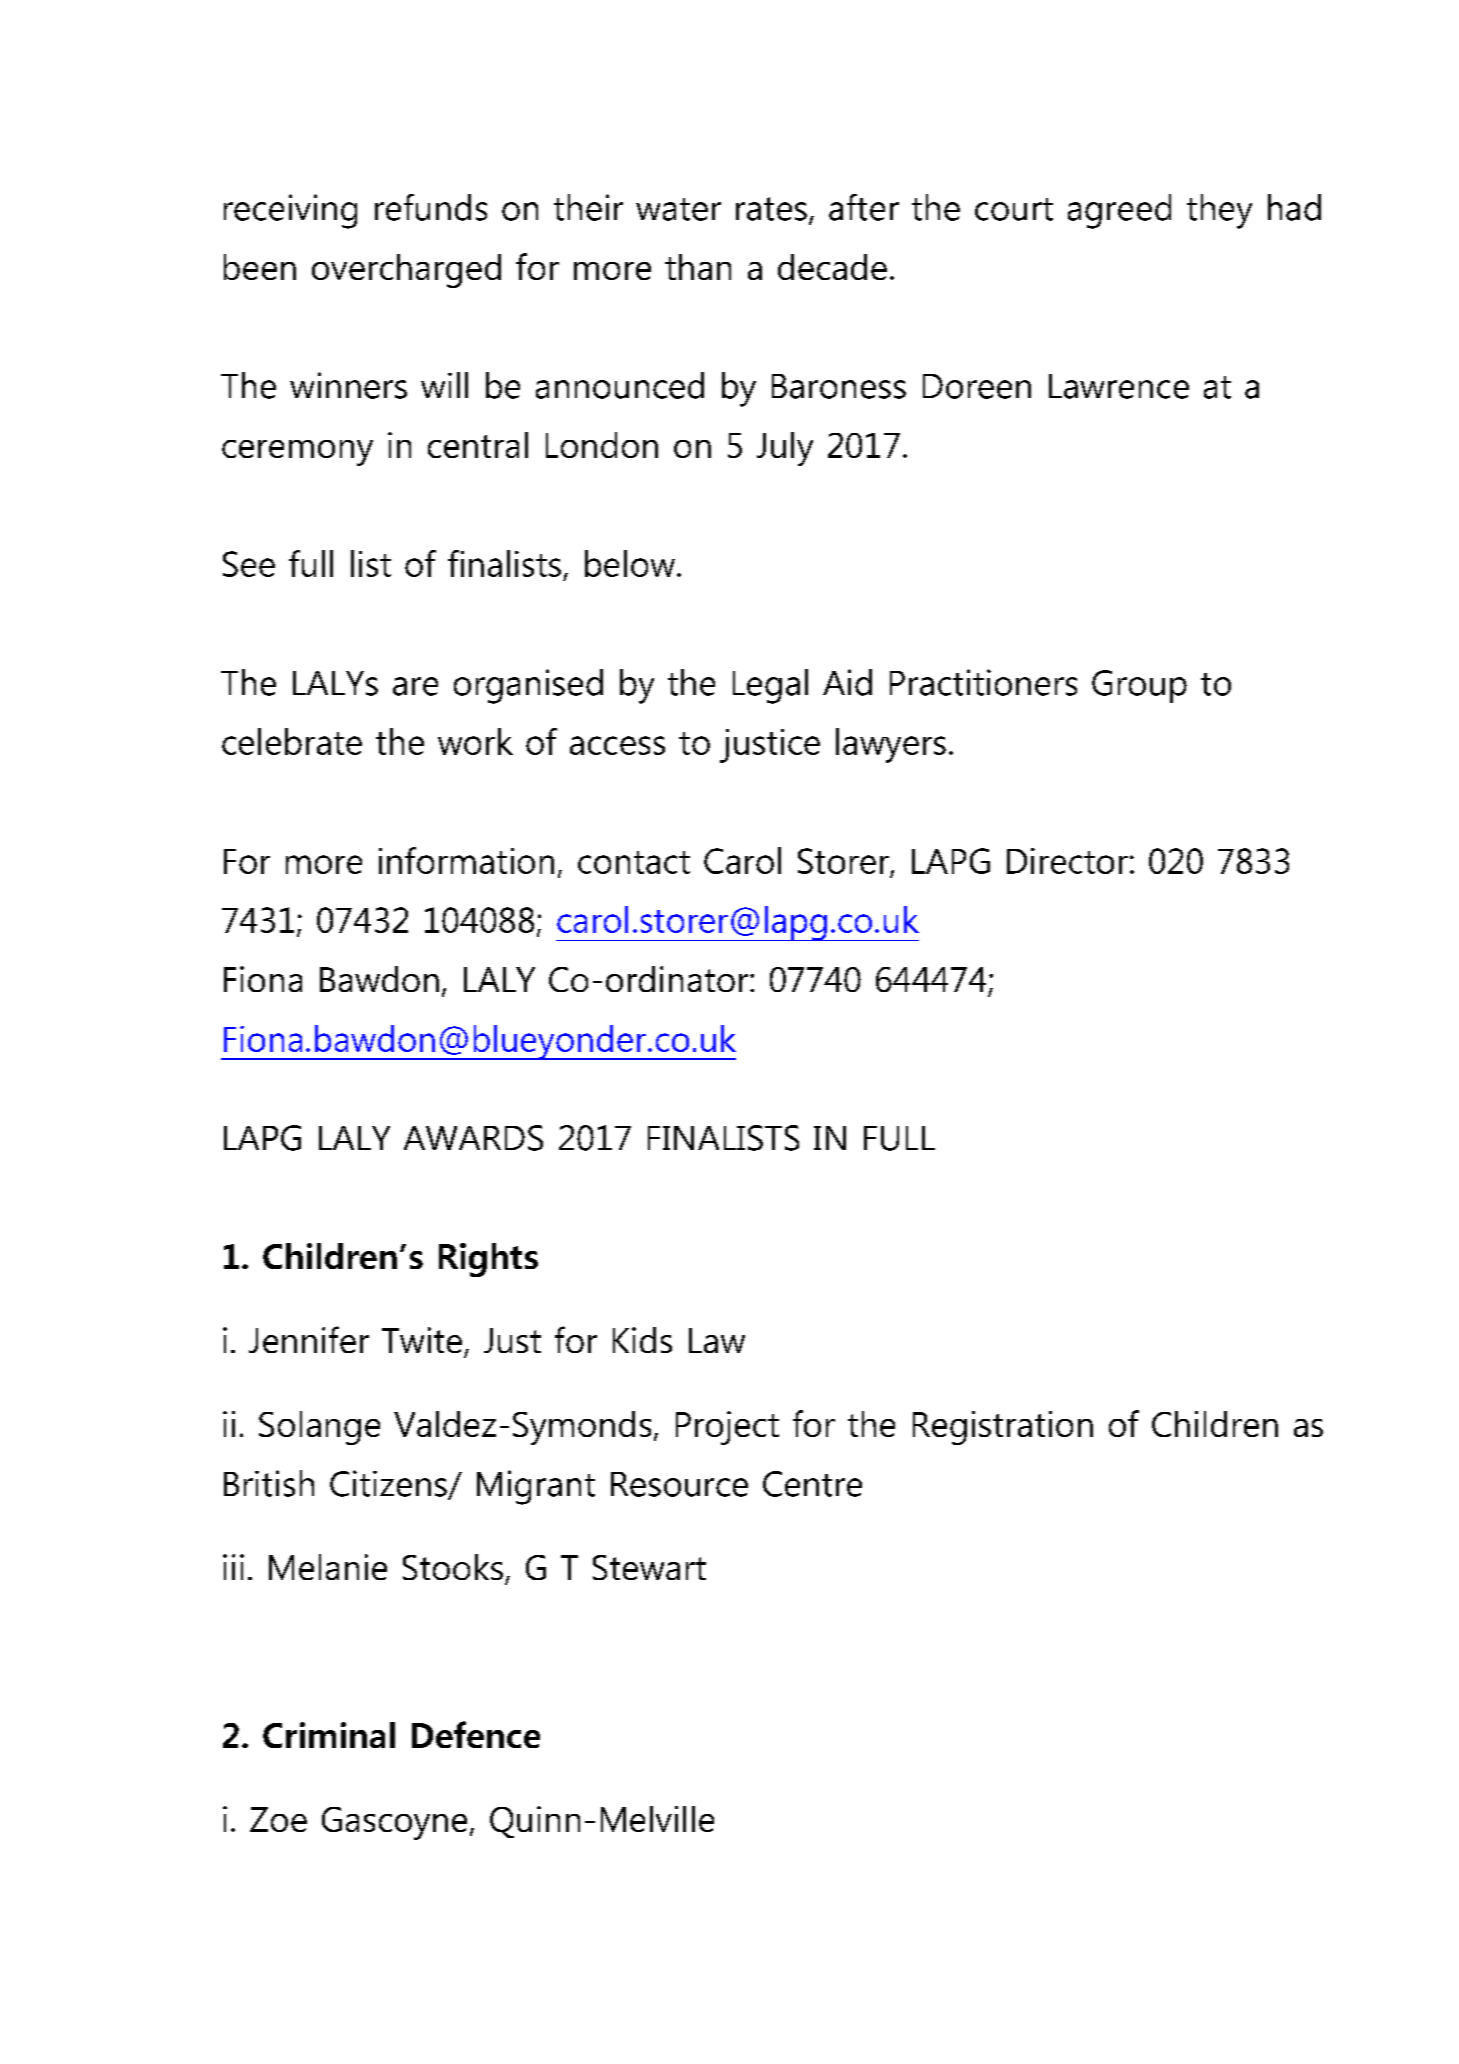  I want to click on Criminal, so click(329, 1735).
